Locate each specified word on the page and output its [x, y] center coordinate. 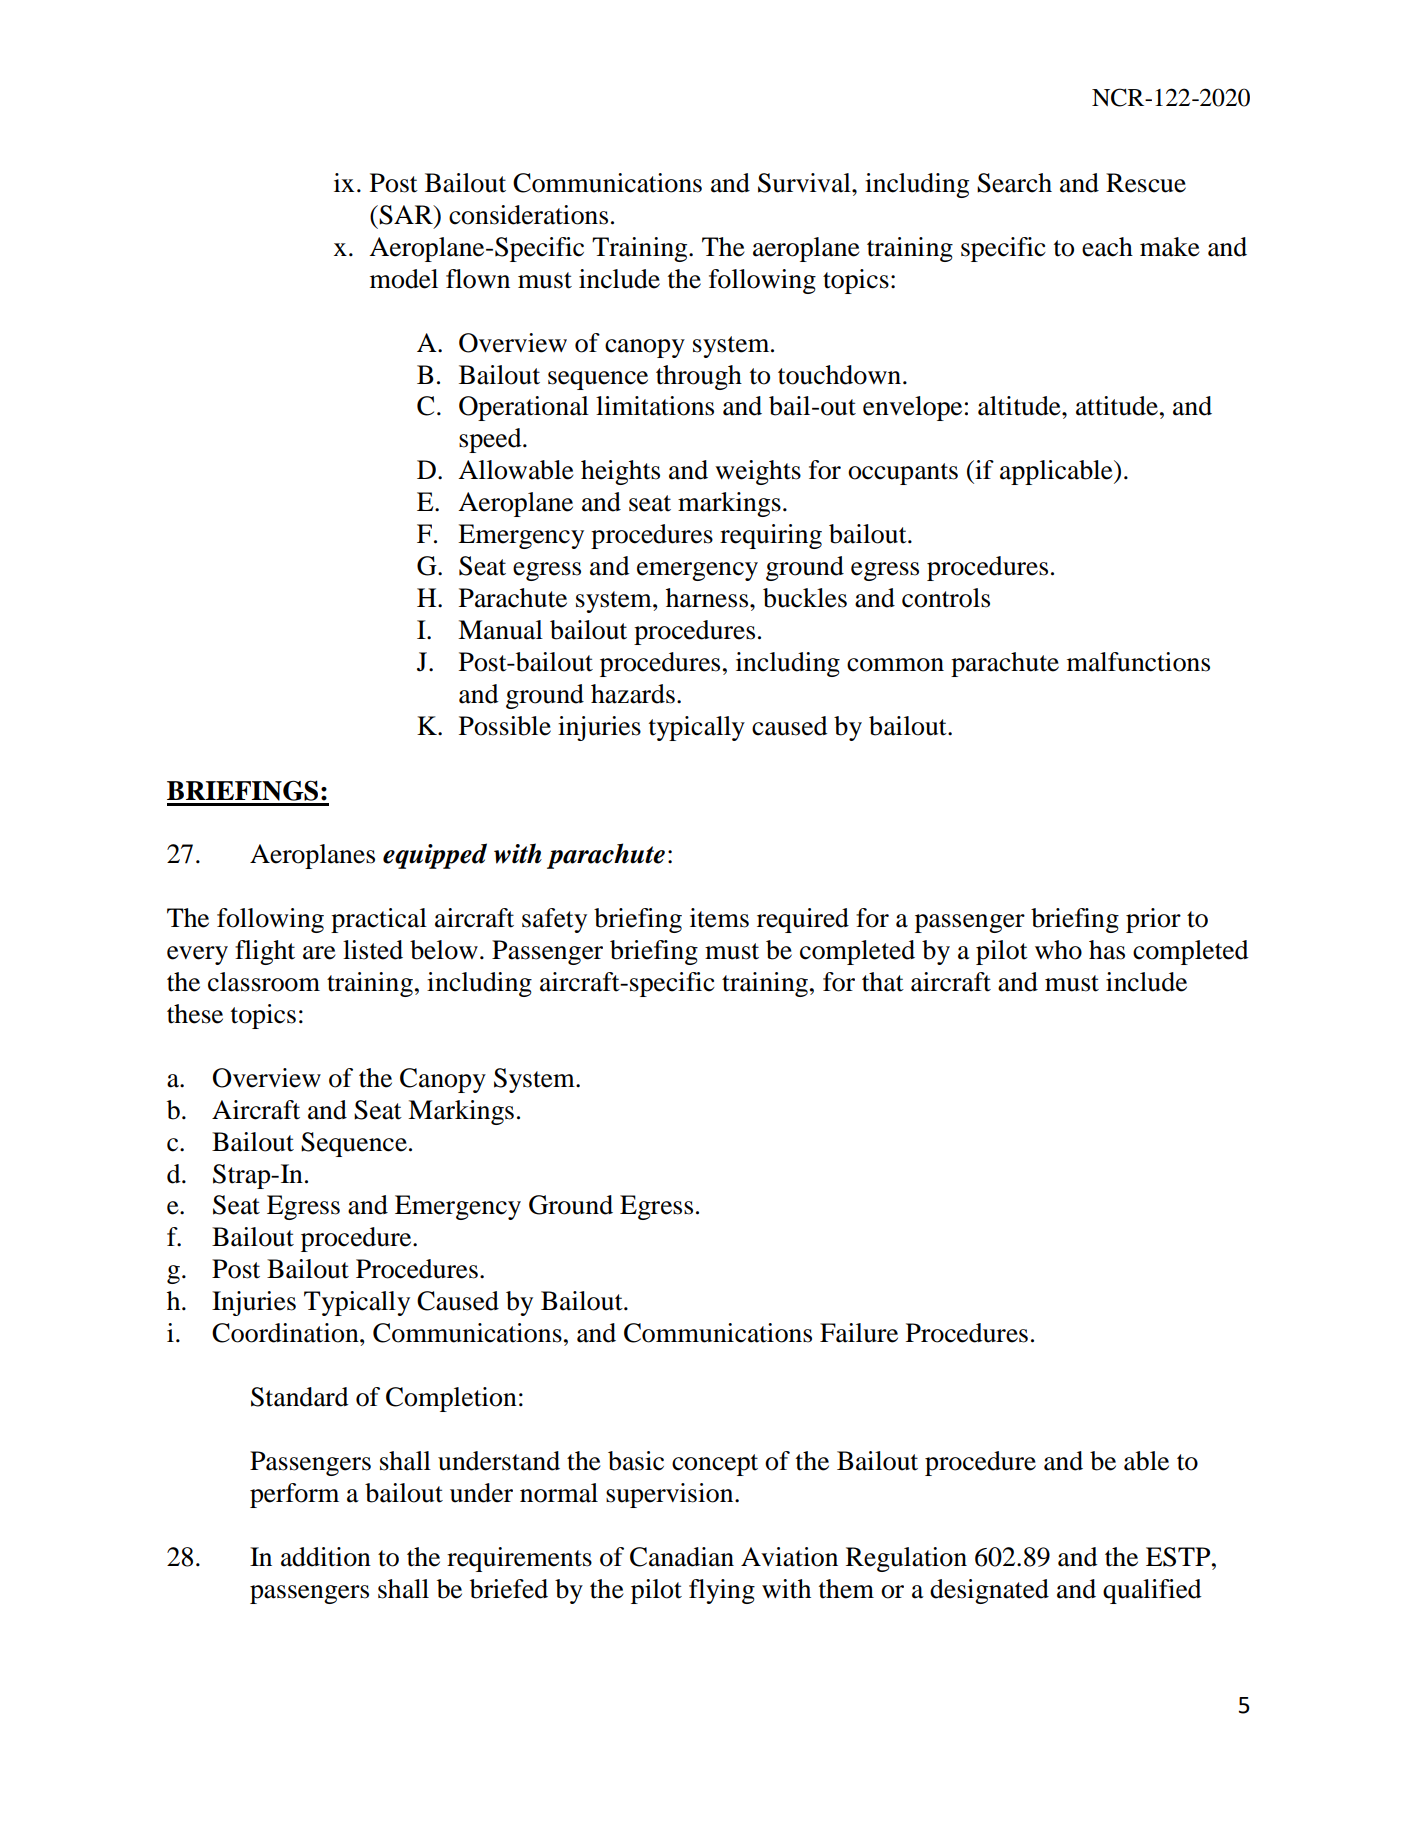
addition [326, 1557]
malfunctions [1138, 662]
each [1107, 247]
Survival [805, 183]
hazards [633, 694]
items [719, 918]
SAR [407, 215]
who [1058, 950]
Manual [500, 630]
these [195, 1014]
